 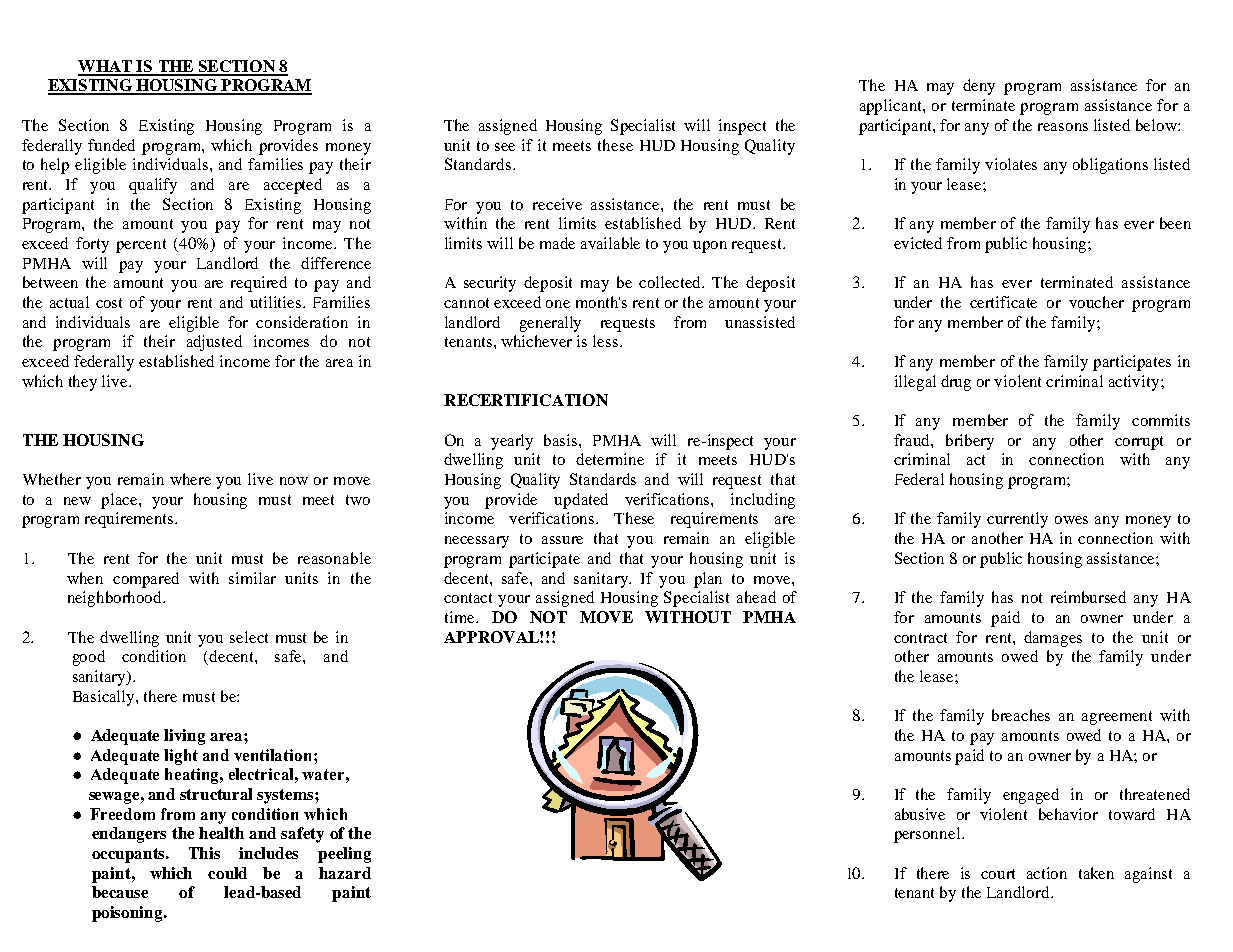 What do you see at coordinates (190, 479) in the screenshot?
I see `where` at bounding box center [190, 479].
